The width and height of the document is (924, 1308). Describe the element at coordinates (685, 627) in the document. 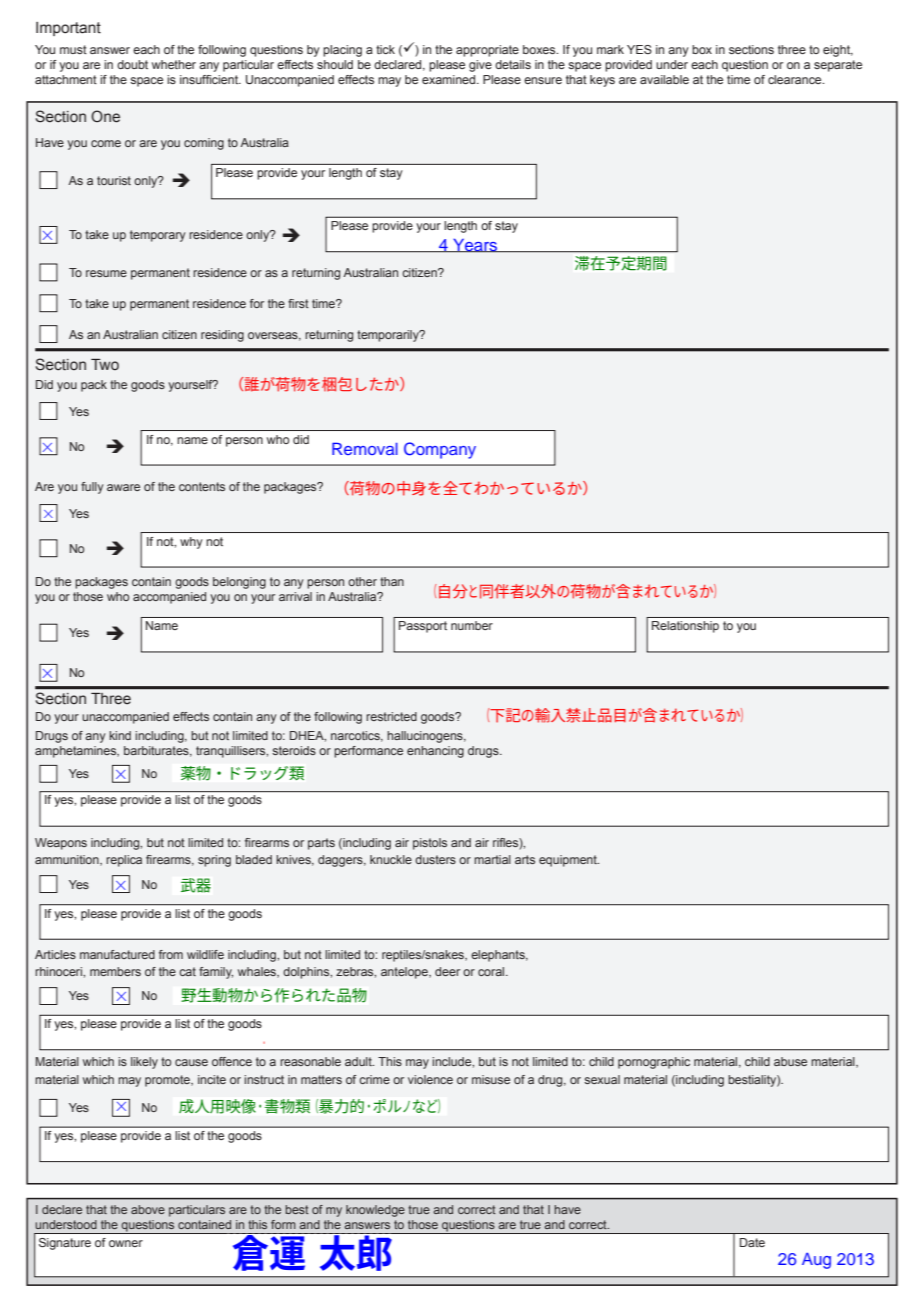

I see `Relationship` at that location.
